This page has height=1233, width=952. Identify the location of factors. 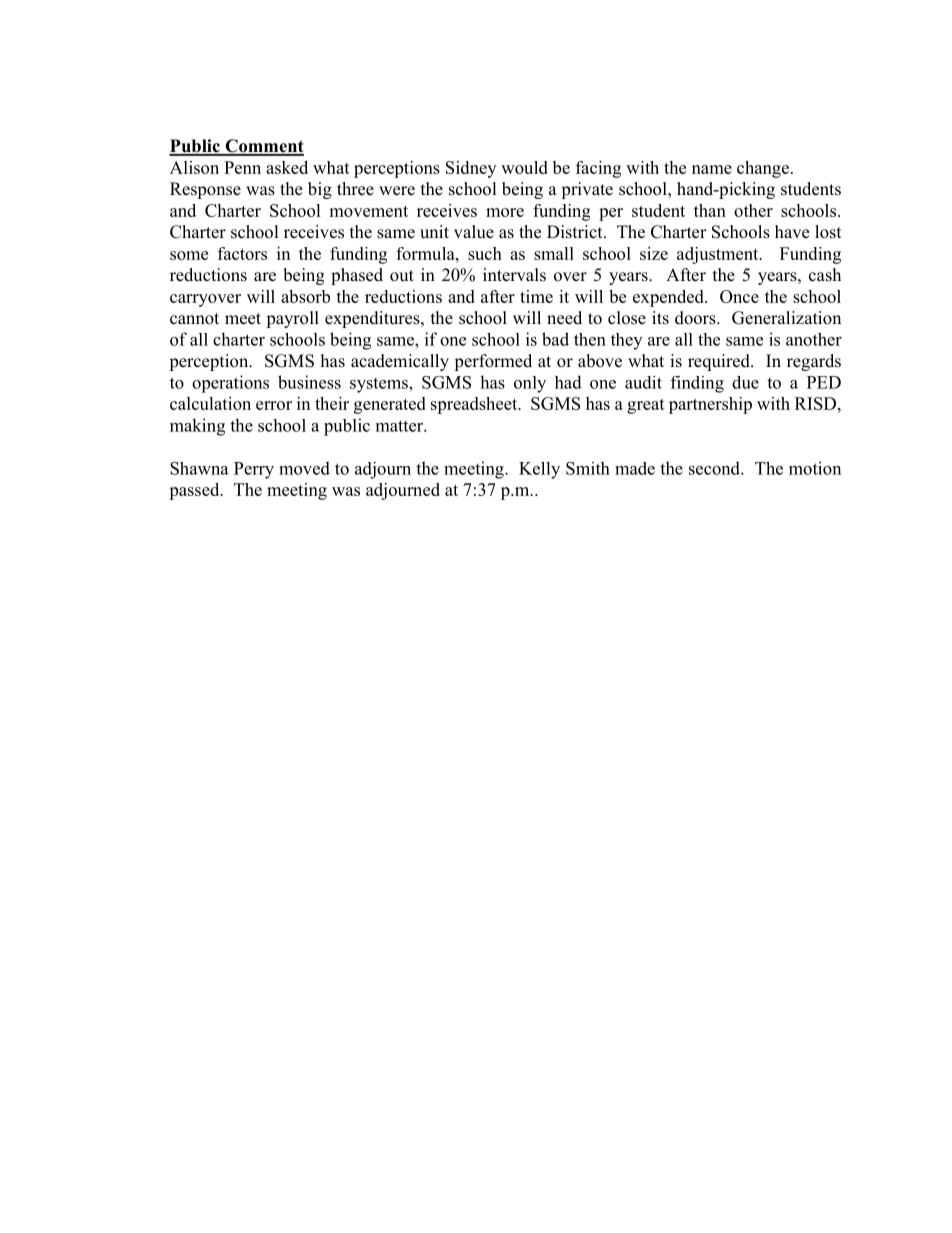
(242, 253).
